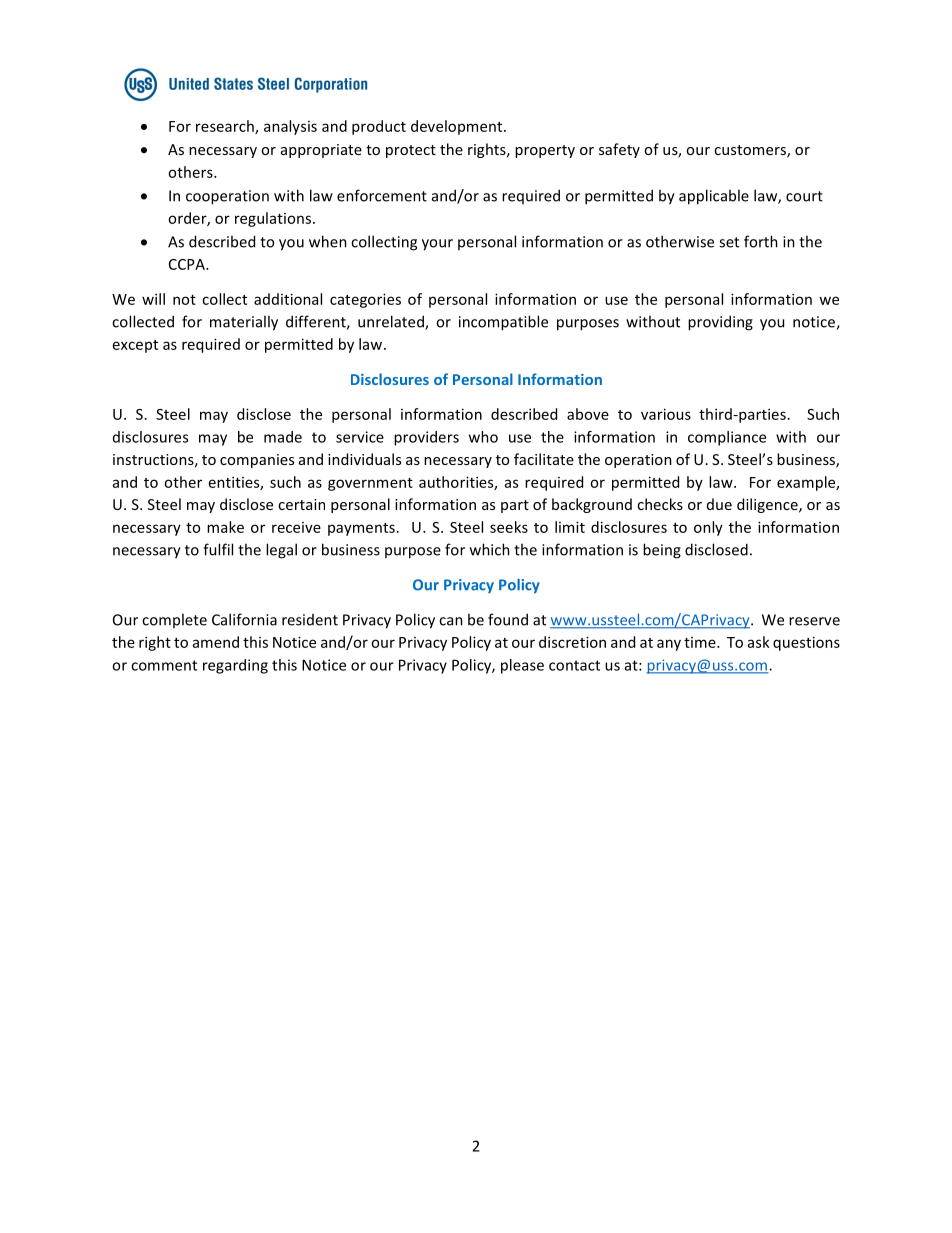 Image resolution: width=952 pixels, height=1233 pixels. I want to click on who, so click(483, 437).
